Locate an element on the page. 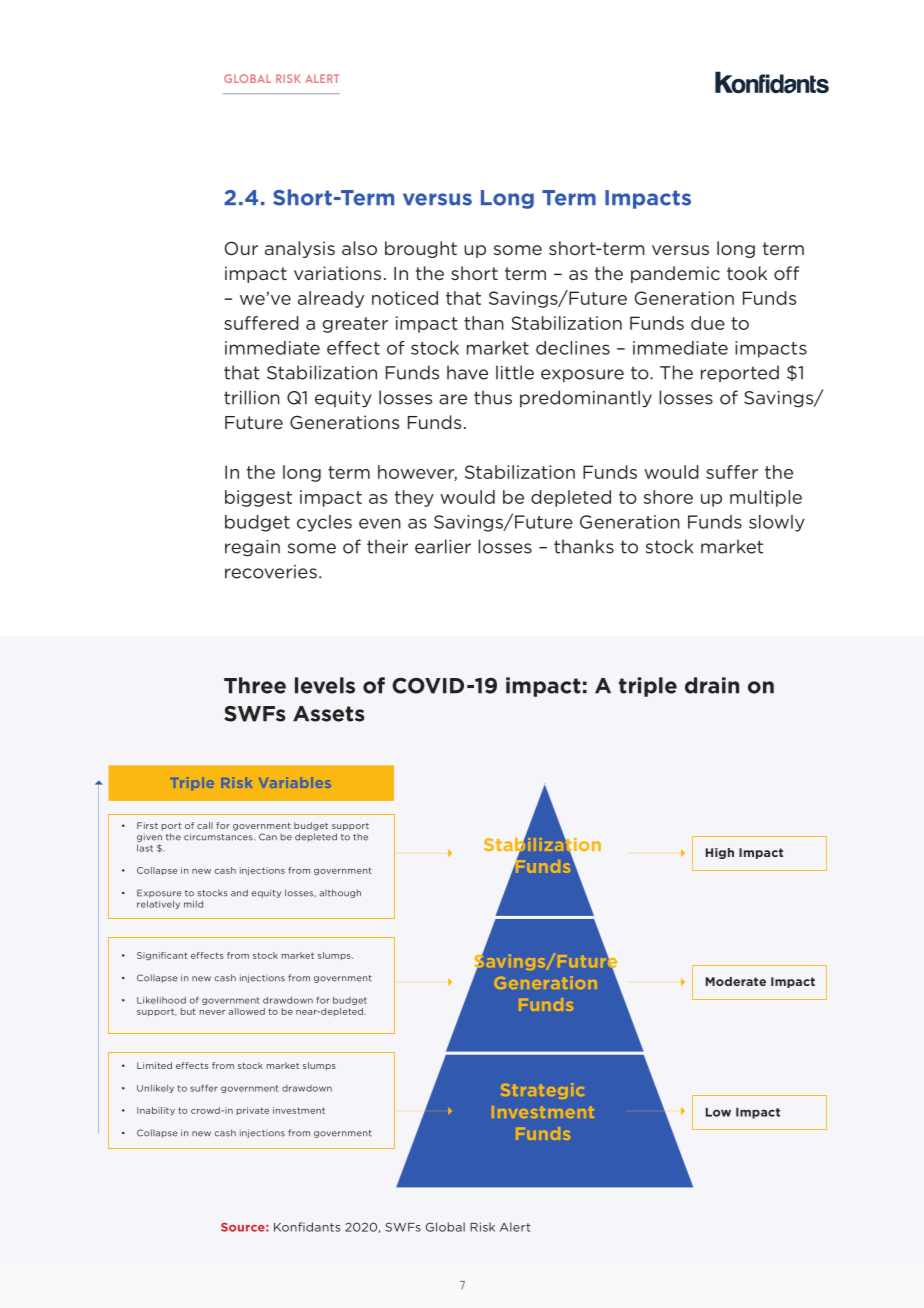 The width and height of the image is (924, 1308). pandemic is located at coordinates (675, 274).
